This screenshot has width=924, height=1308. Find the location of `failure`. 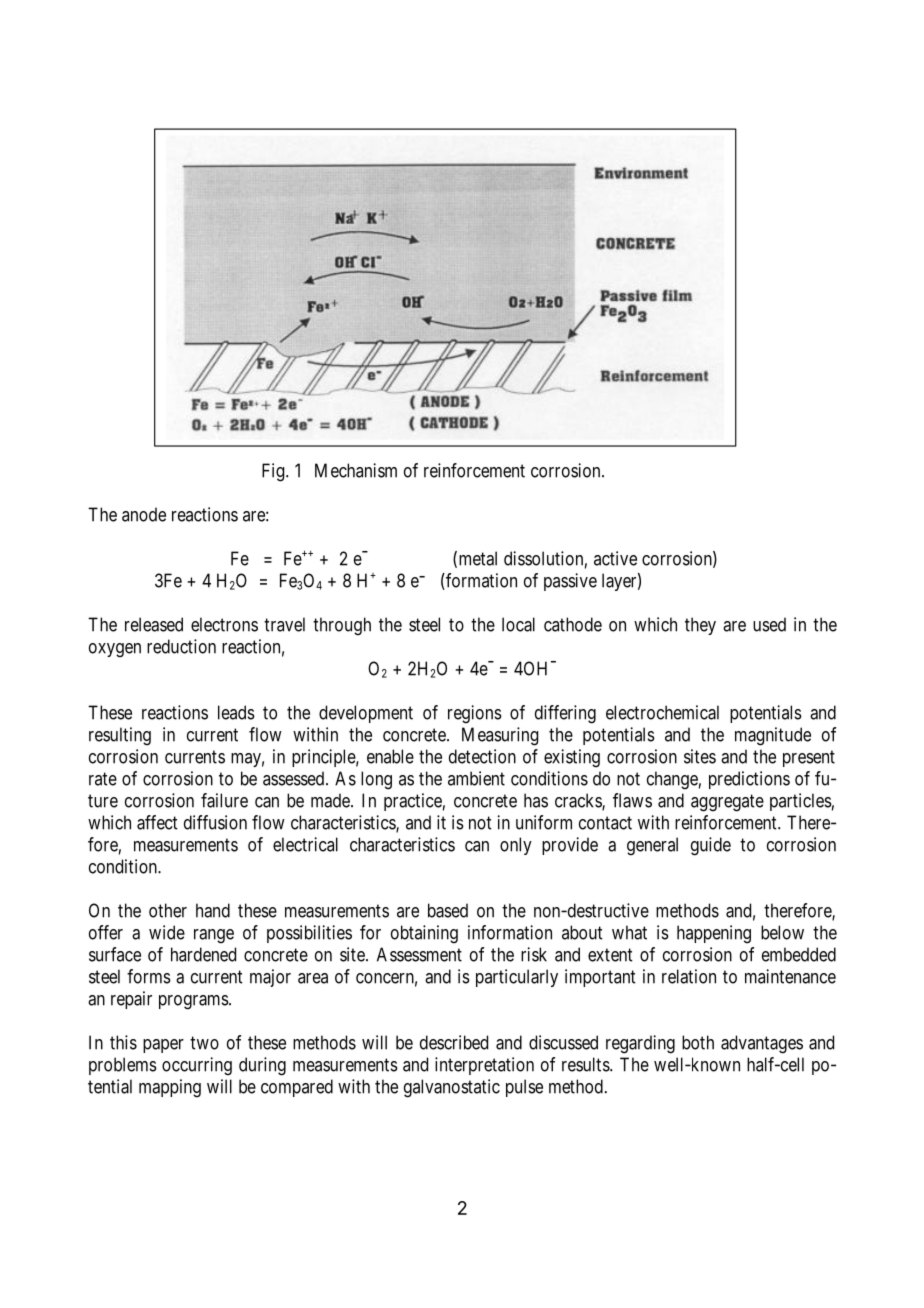

failure is located at coordinates (224, 800).
